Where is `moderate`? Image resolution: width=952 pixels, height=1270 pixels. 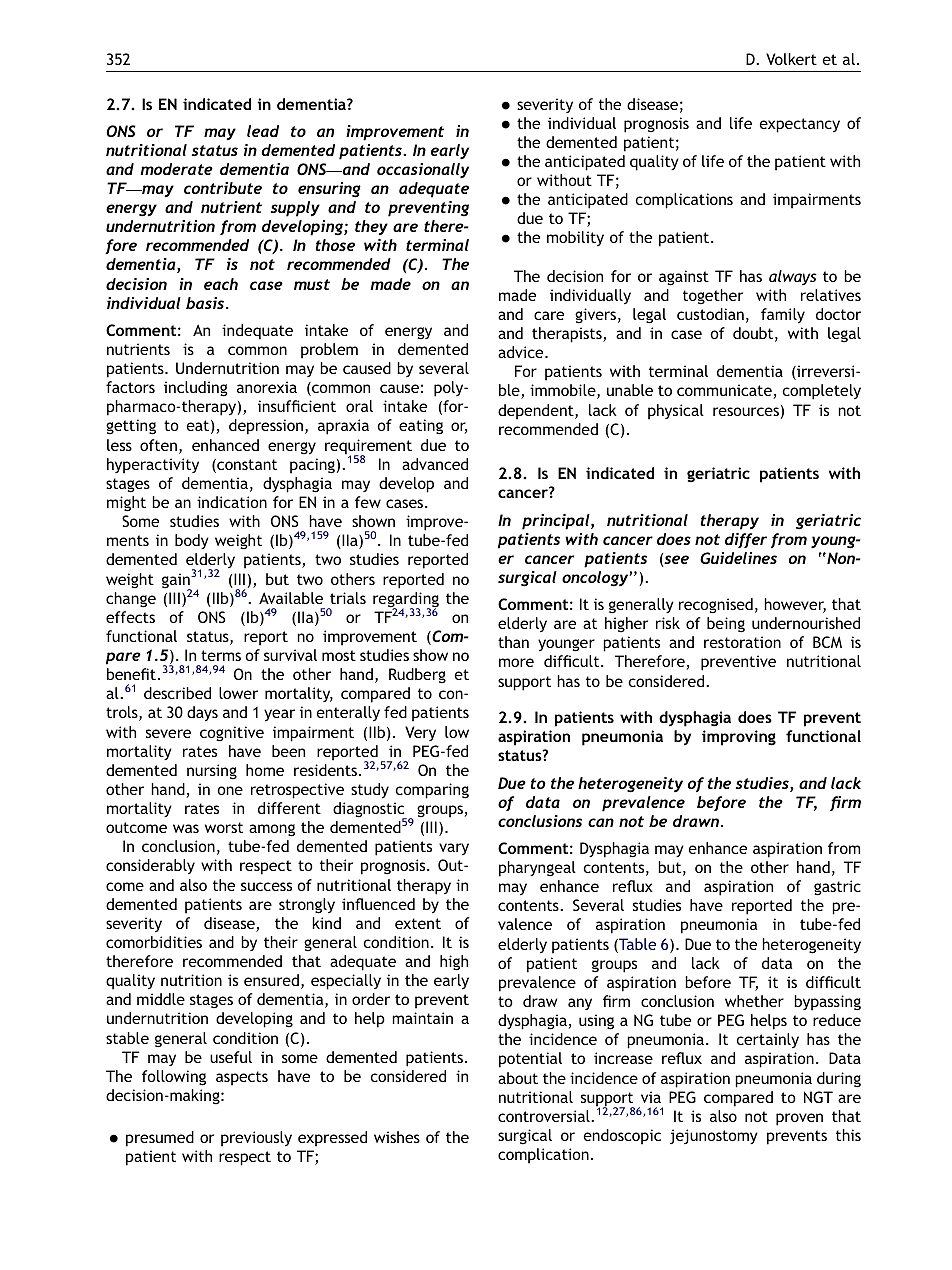
moderate is located at coordinates (176, 169).
